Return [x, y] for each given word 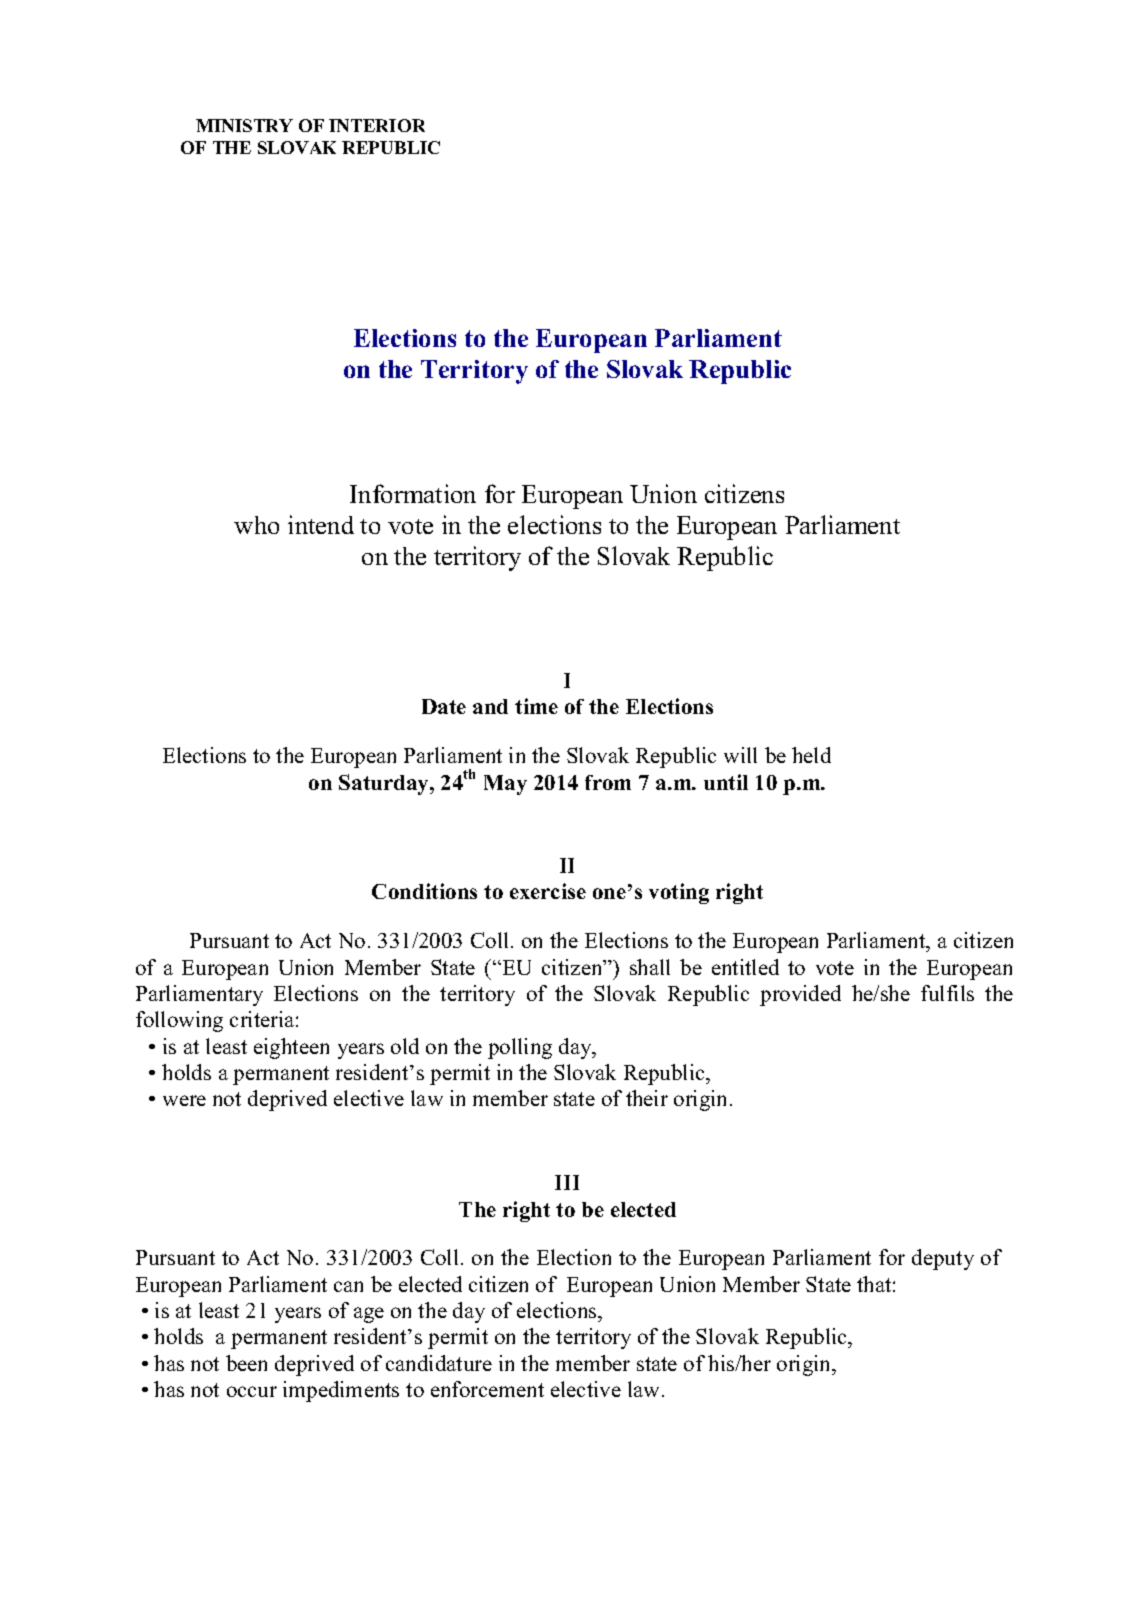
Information [413, 493]
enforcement [487, 1389]
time [536, 706]
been [246, 1363]
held [811, 755]
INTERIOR [377, 125]
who [256, 525]
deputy [943, 1259]
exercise [548, 891]
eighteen [291, 1048]
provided [800, 995]
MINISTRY [244, 125]
